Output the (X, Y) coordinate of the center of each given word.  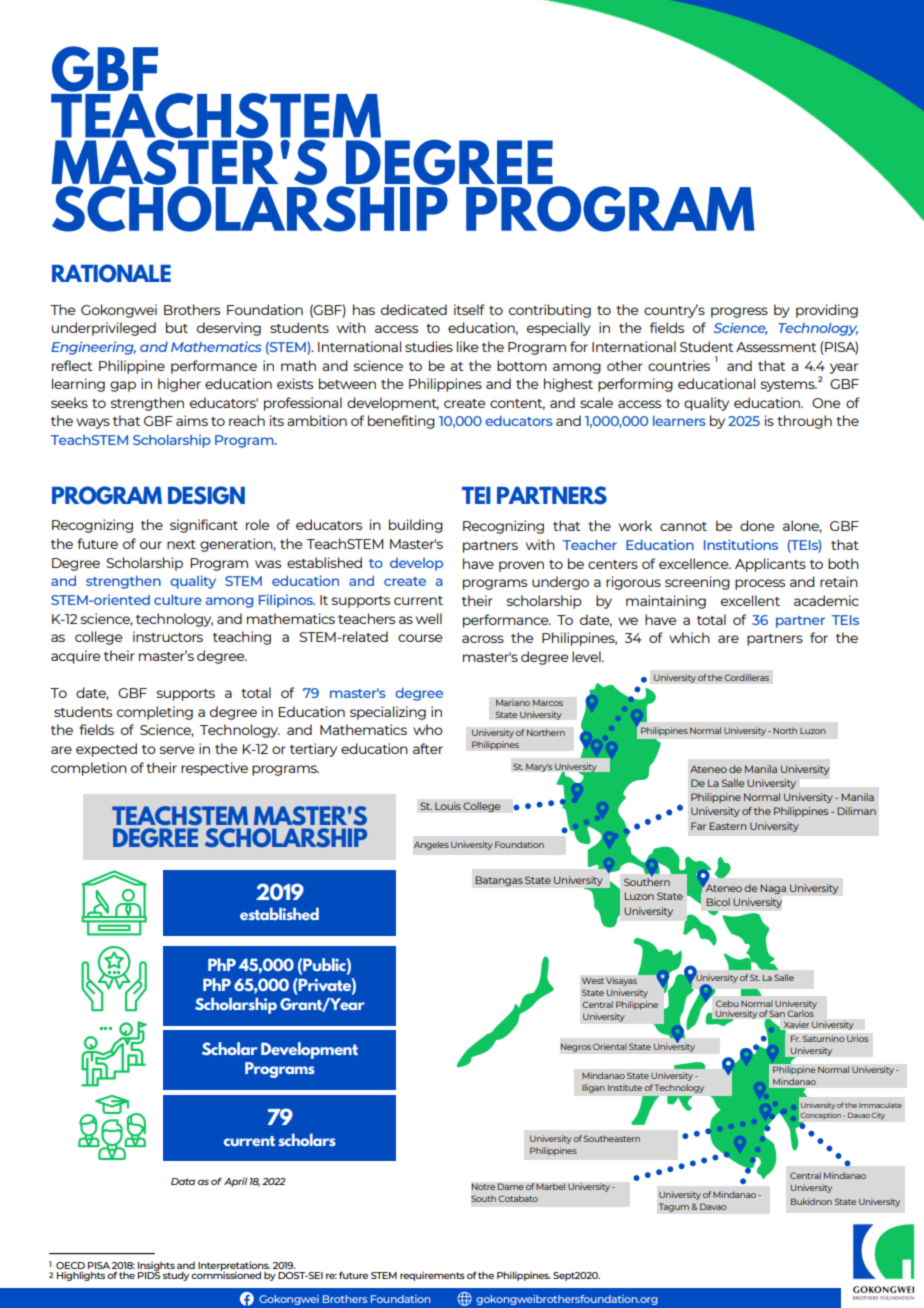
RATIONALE (111, 273)
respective (214, 769)
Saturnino (823, 1038)
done (757, 525)
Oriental (610, 1046)
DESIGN (206, 495)
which (689, 637)
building (416, 526)
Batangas (499, 881)
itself (469, 309)
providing (827, 311)
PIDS (149, 1274)
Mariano (513, 702)
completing (155, 713)
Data (183, 1181)
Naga (773, 889)
